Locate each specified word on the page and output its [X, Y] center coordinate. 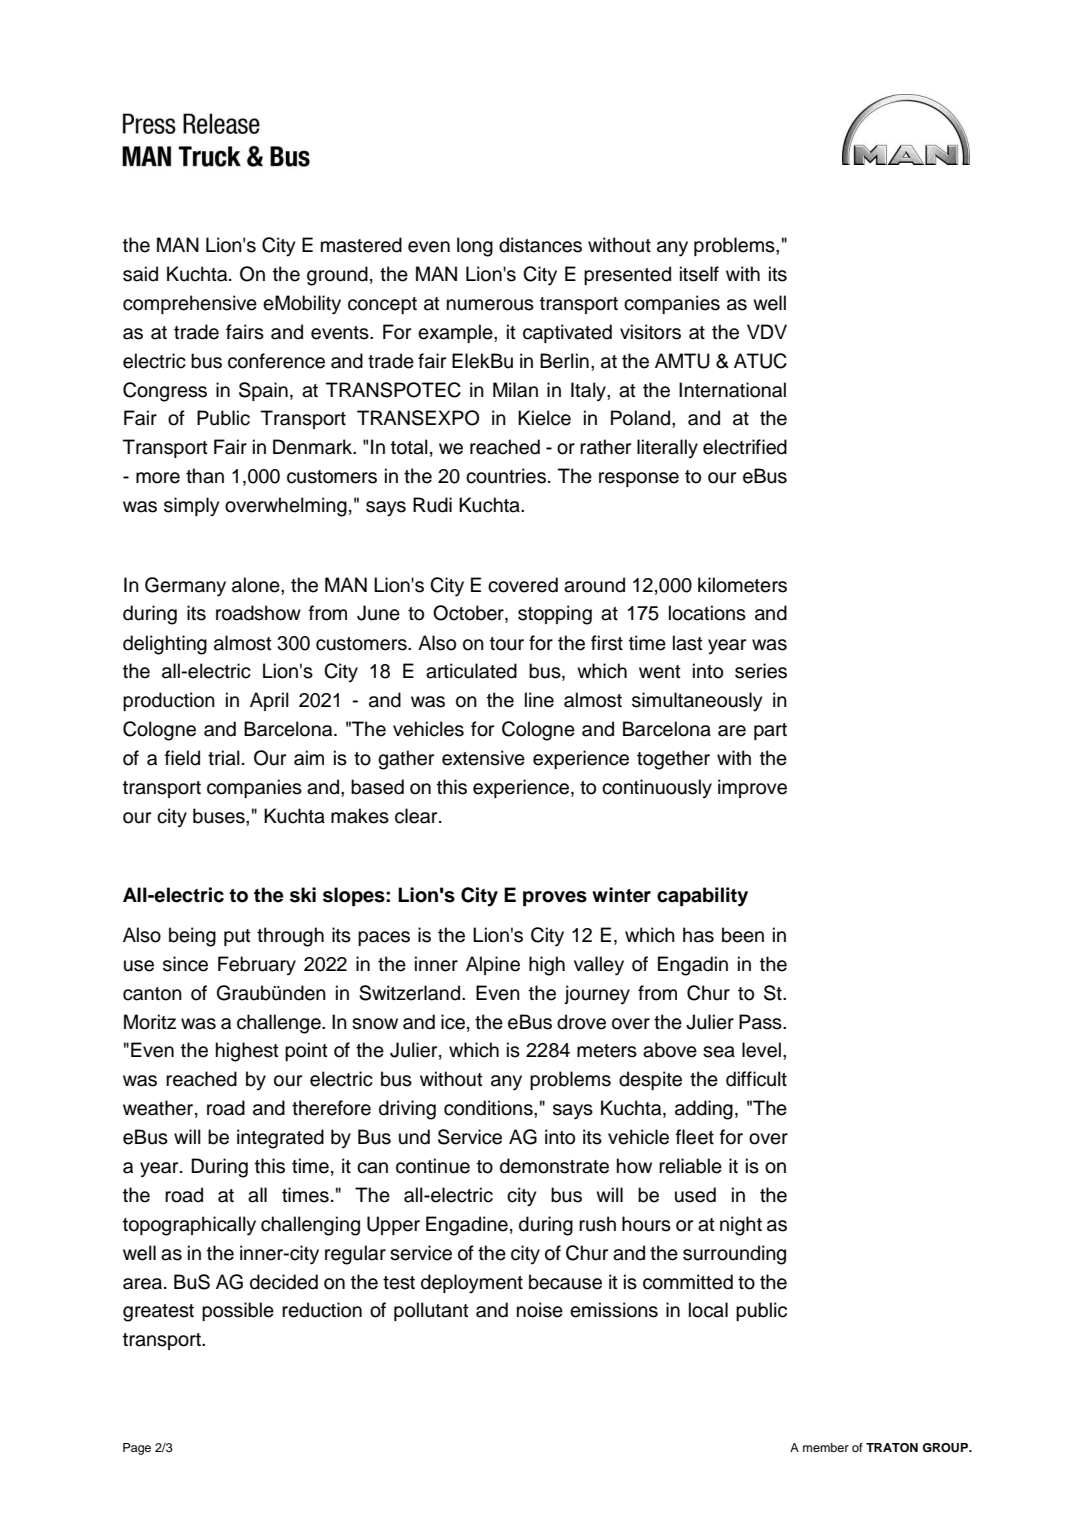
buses [220, 816]
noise [540, 1310]
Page [137, 1449]
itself [699, 274]
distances [540, 245]
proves [555, 898]
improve [752, 788]
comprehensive [190, 304]
